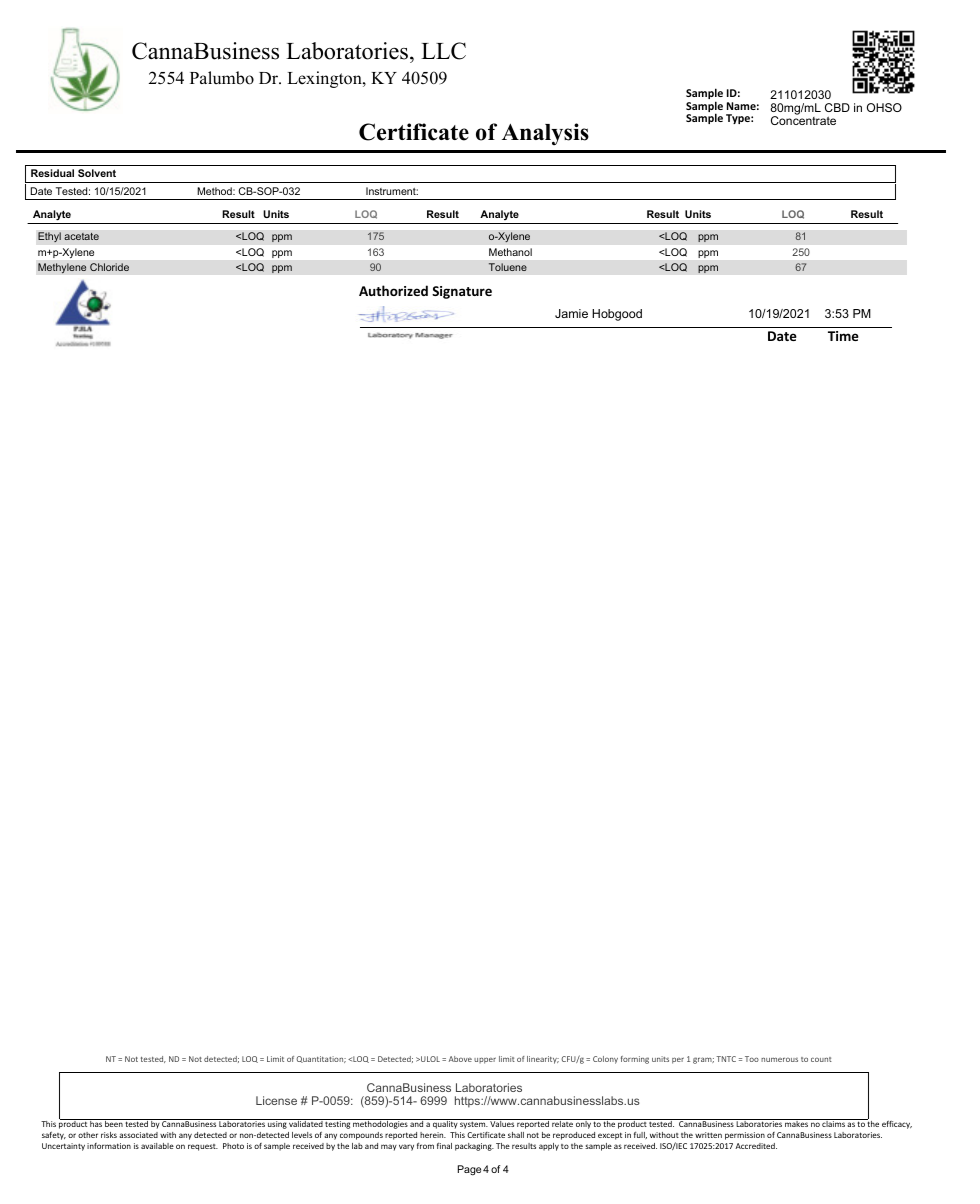 The height and width of the image is (1204, 980). I want to click on Authorized, so click(393, 290).
